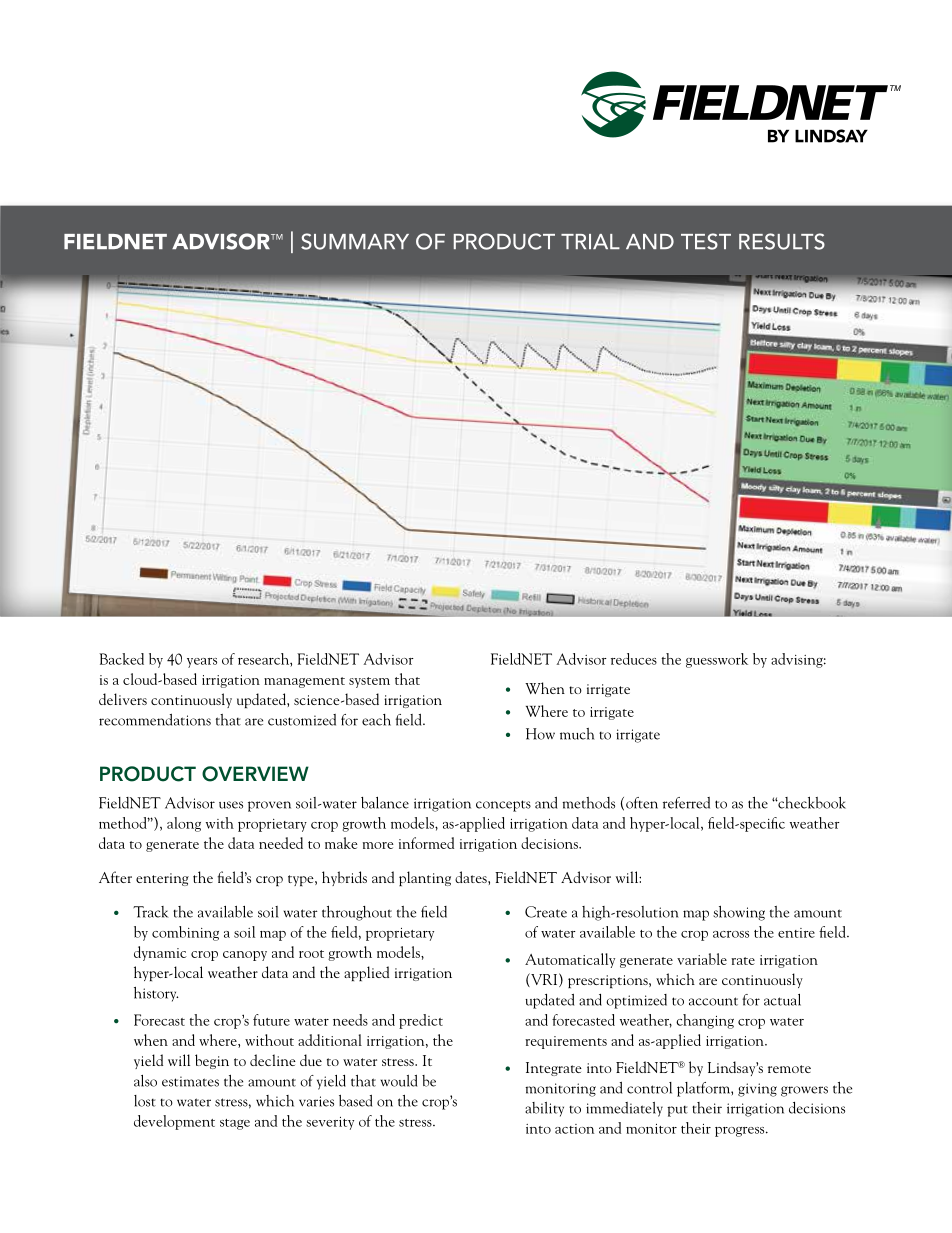 This image has height=1233, width=952. Describe the element at coordinates (757, 1090) in the image. I see `giving` at that location.
